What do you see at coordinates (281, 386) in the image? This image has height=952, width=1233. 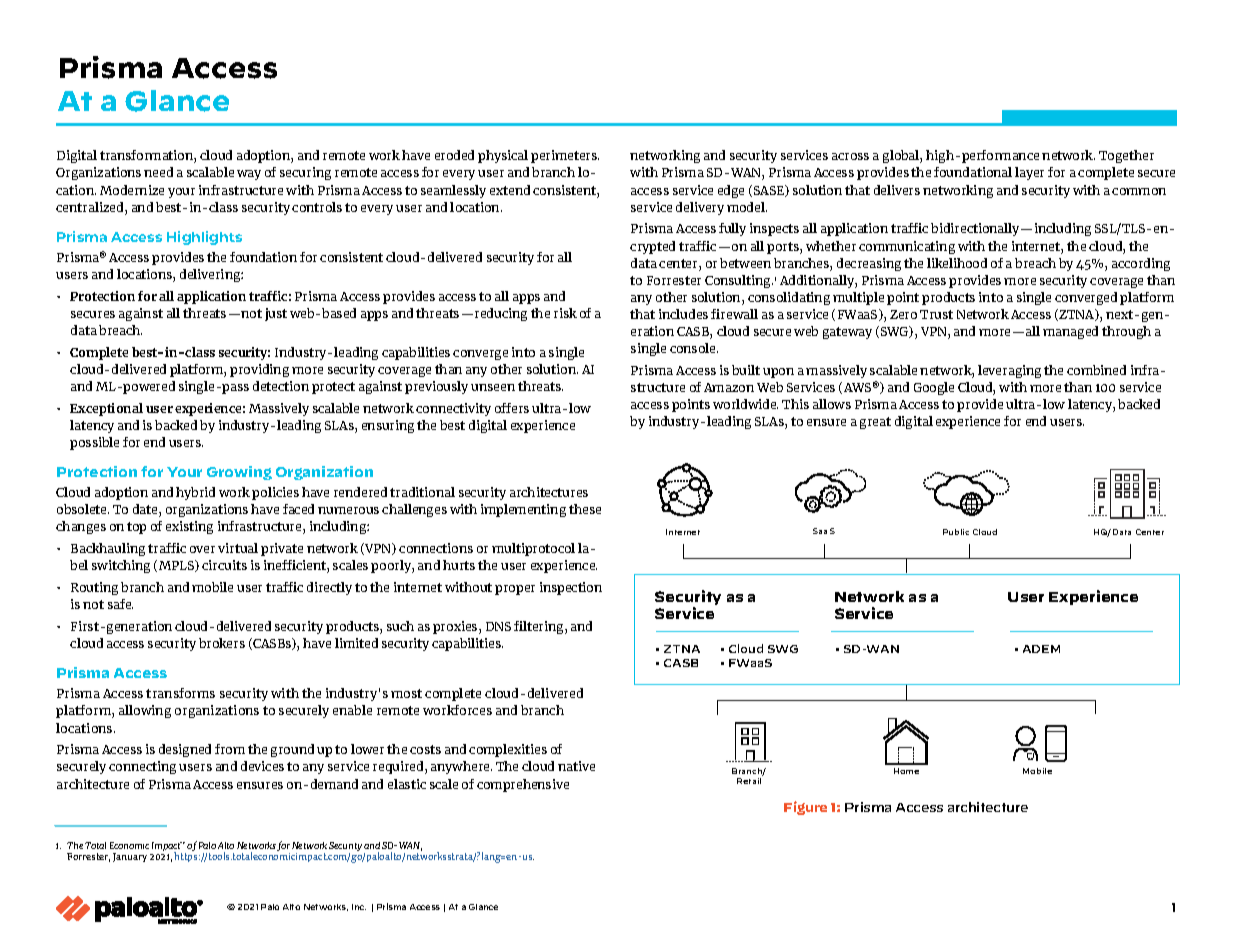 I see `detection` at bounding box center [281, 386].
